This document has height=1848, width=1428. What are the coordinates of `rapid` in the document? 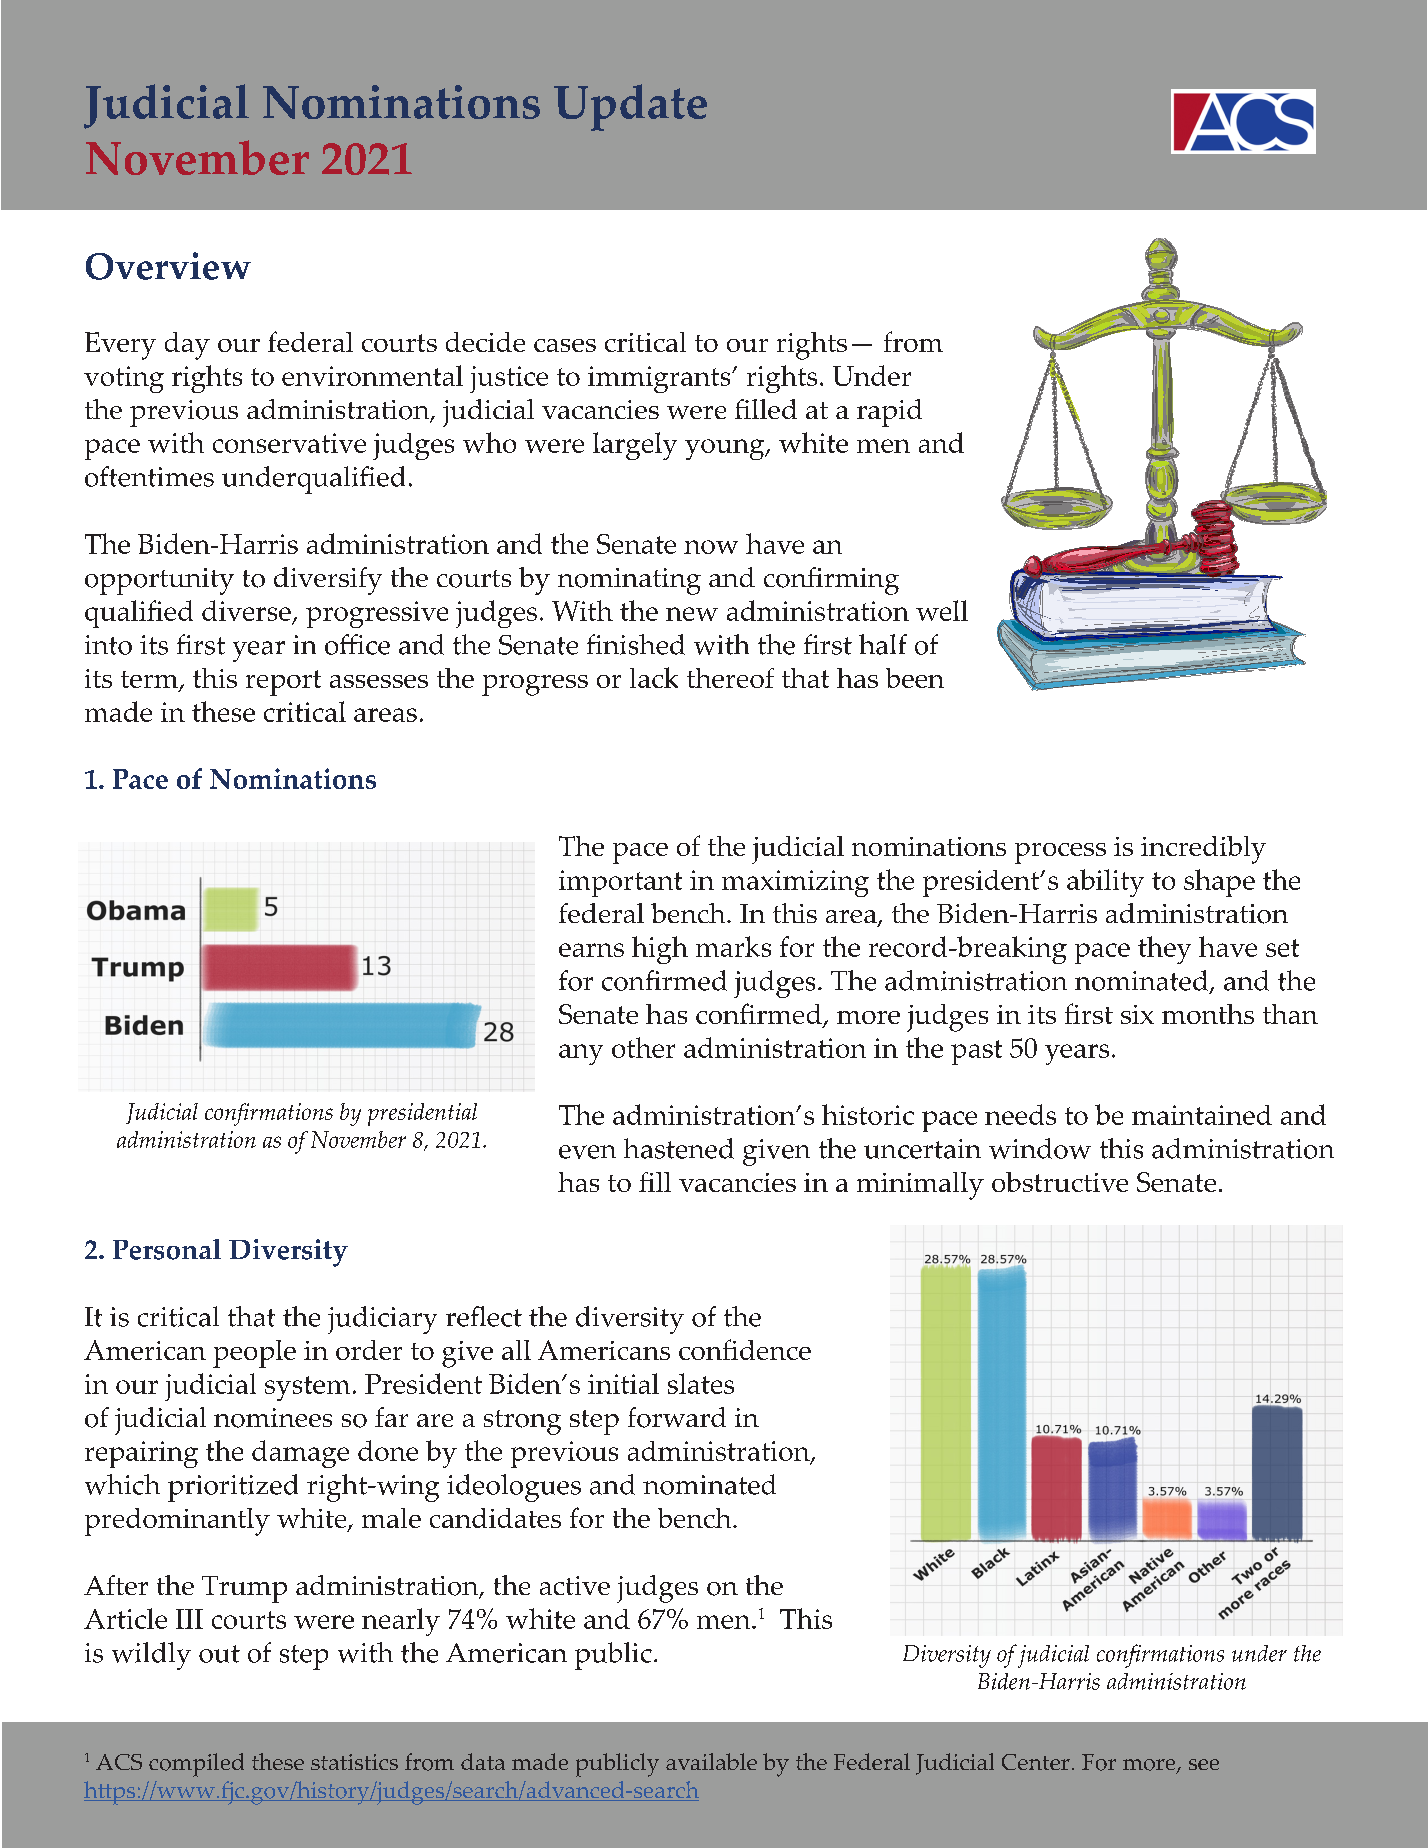 It's located at (889, 413).
